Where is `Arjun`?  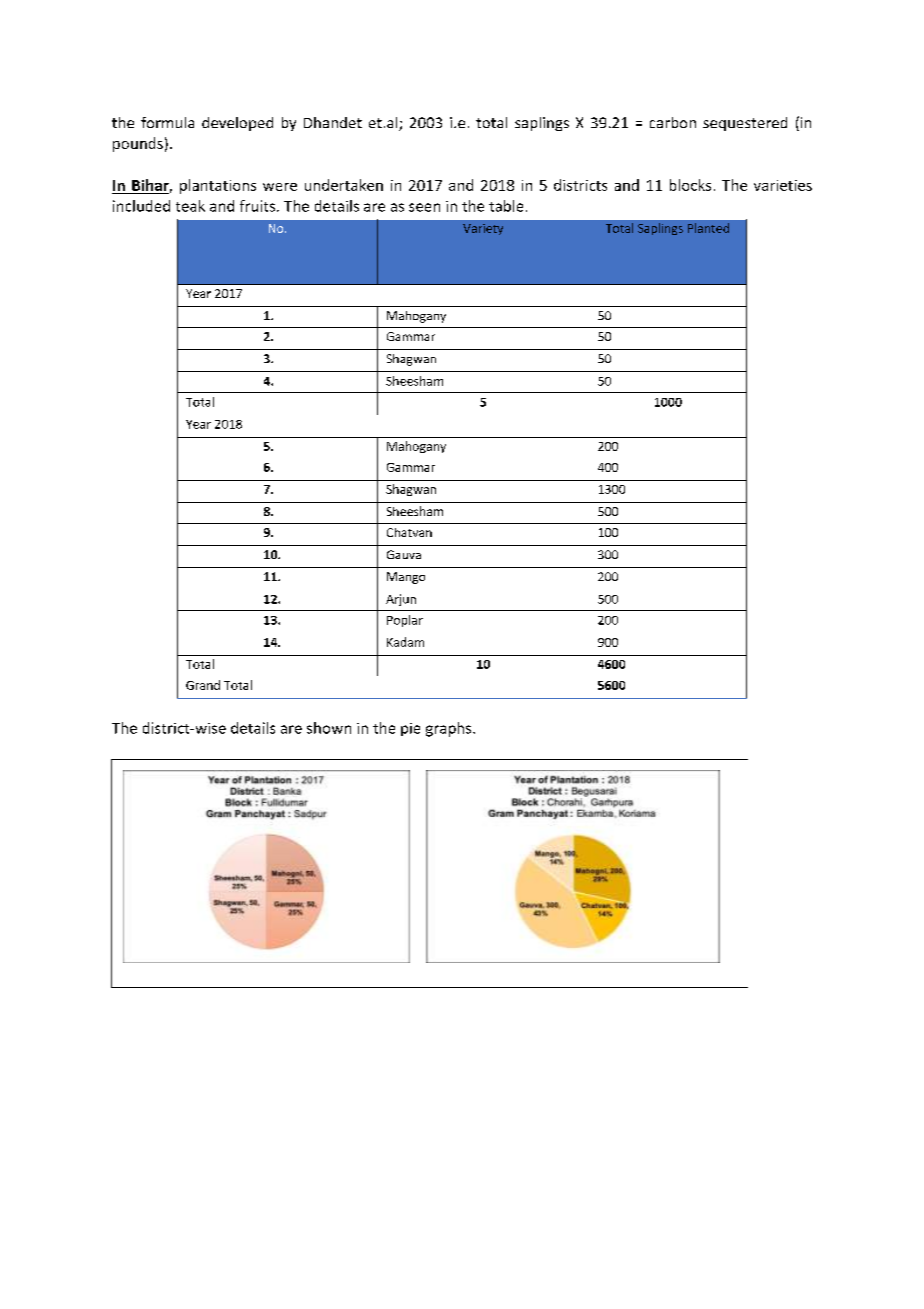
Arjun is located at coordinates (401, 600).
